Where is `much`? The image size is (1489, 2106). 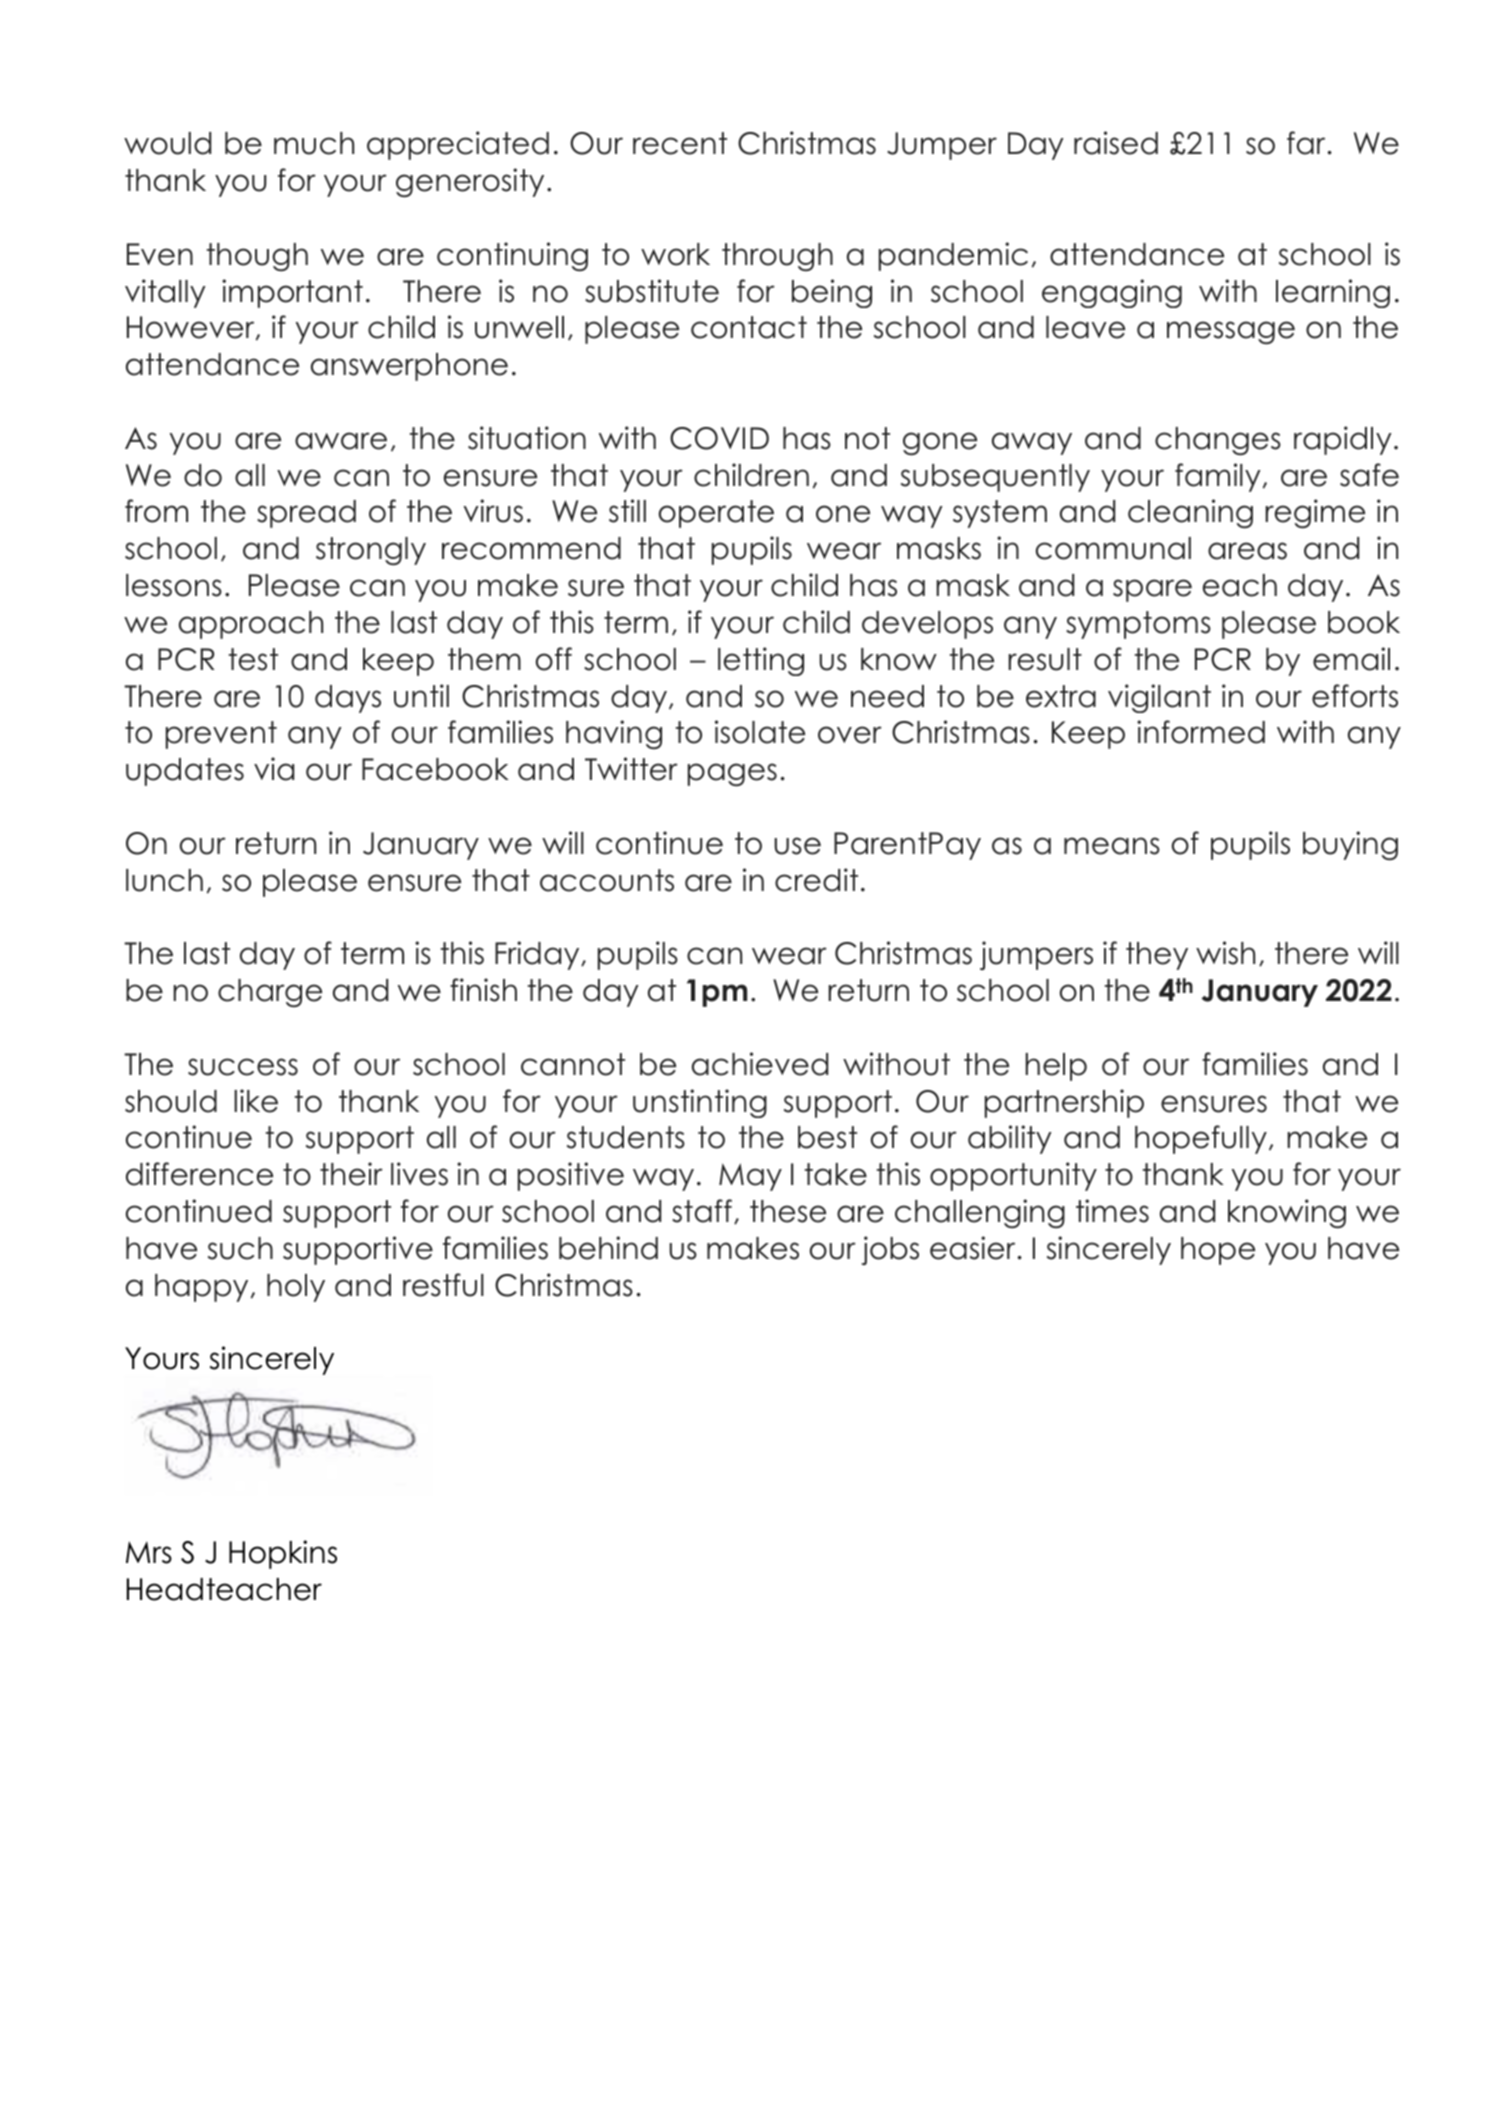 much is located at coordinates (314, 143).
